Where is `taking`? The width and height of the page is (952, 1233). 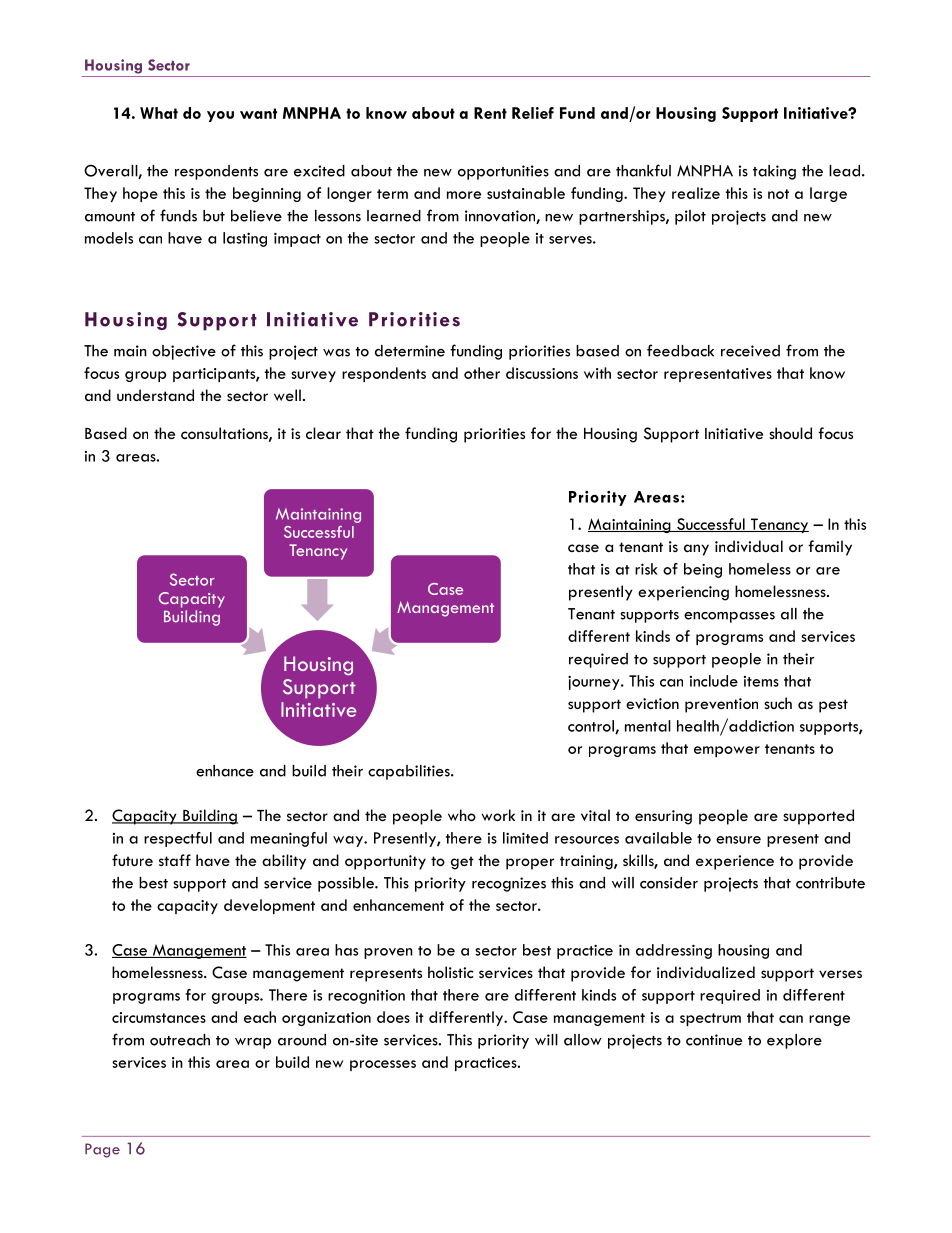
taking is located at coordinates (774, 172).
